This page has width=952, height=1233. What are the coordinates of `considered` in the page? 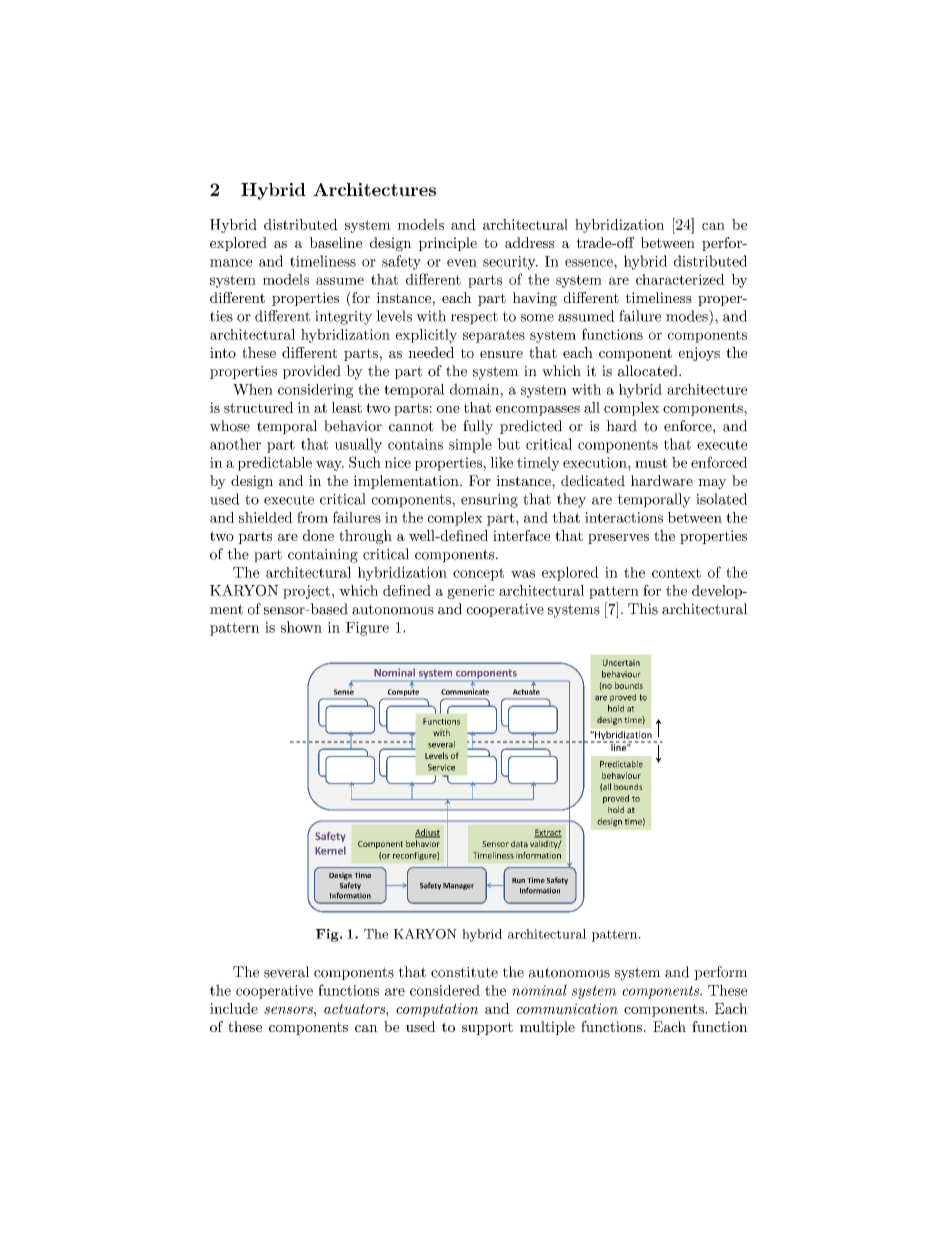 It's located at (445, 990).
